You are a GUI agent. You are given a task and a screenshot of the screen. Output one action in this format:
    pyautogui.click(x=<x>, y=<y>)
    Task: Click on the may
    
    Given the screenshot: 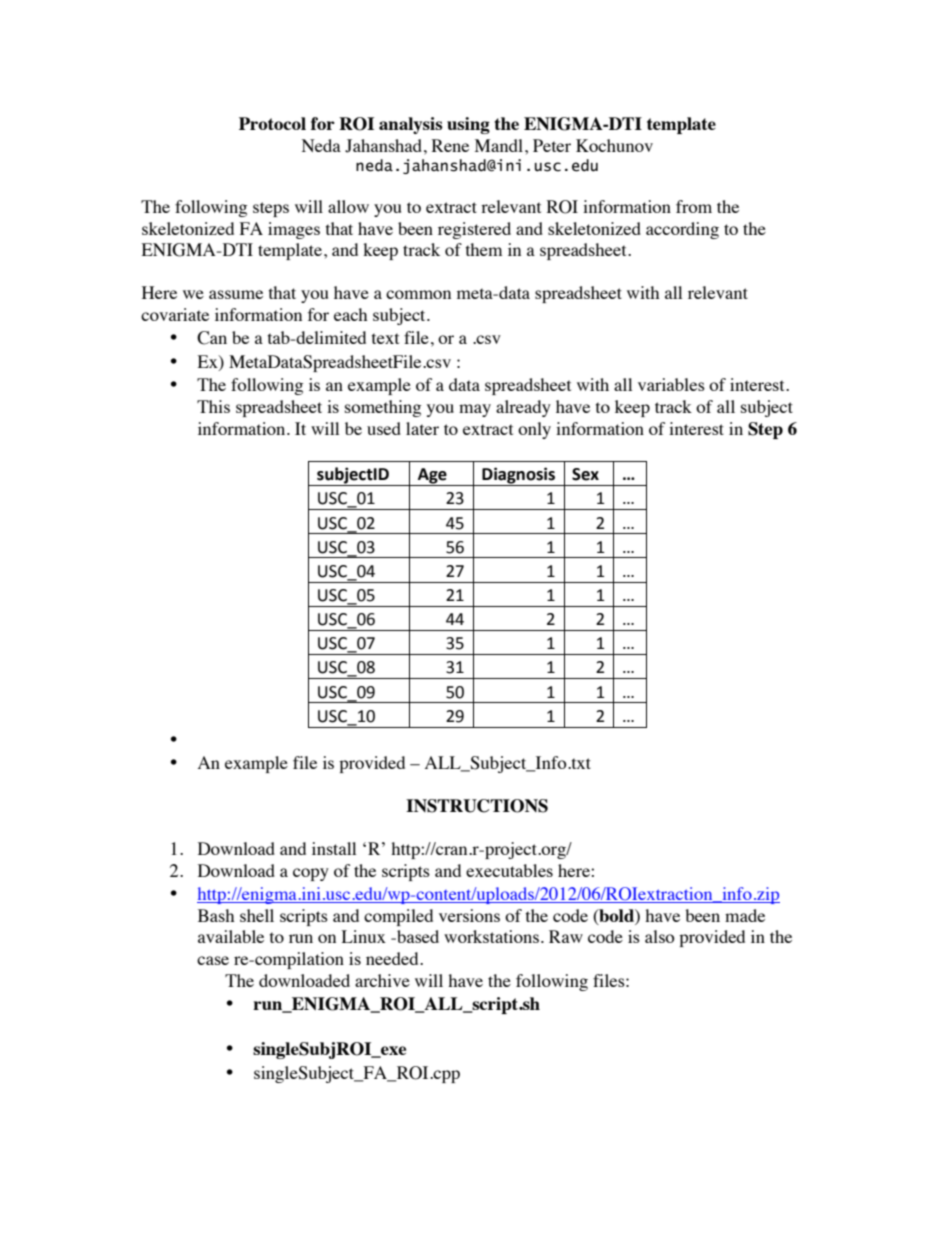 What is the action you would take?
    pyautogui.click(x=475, y=410)
